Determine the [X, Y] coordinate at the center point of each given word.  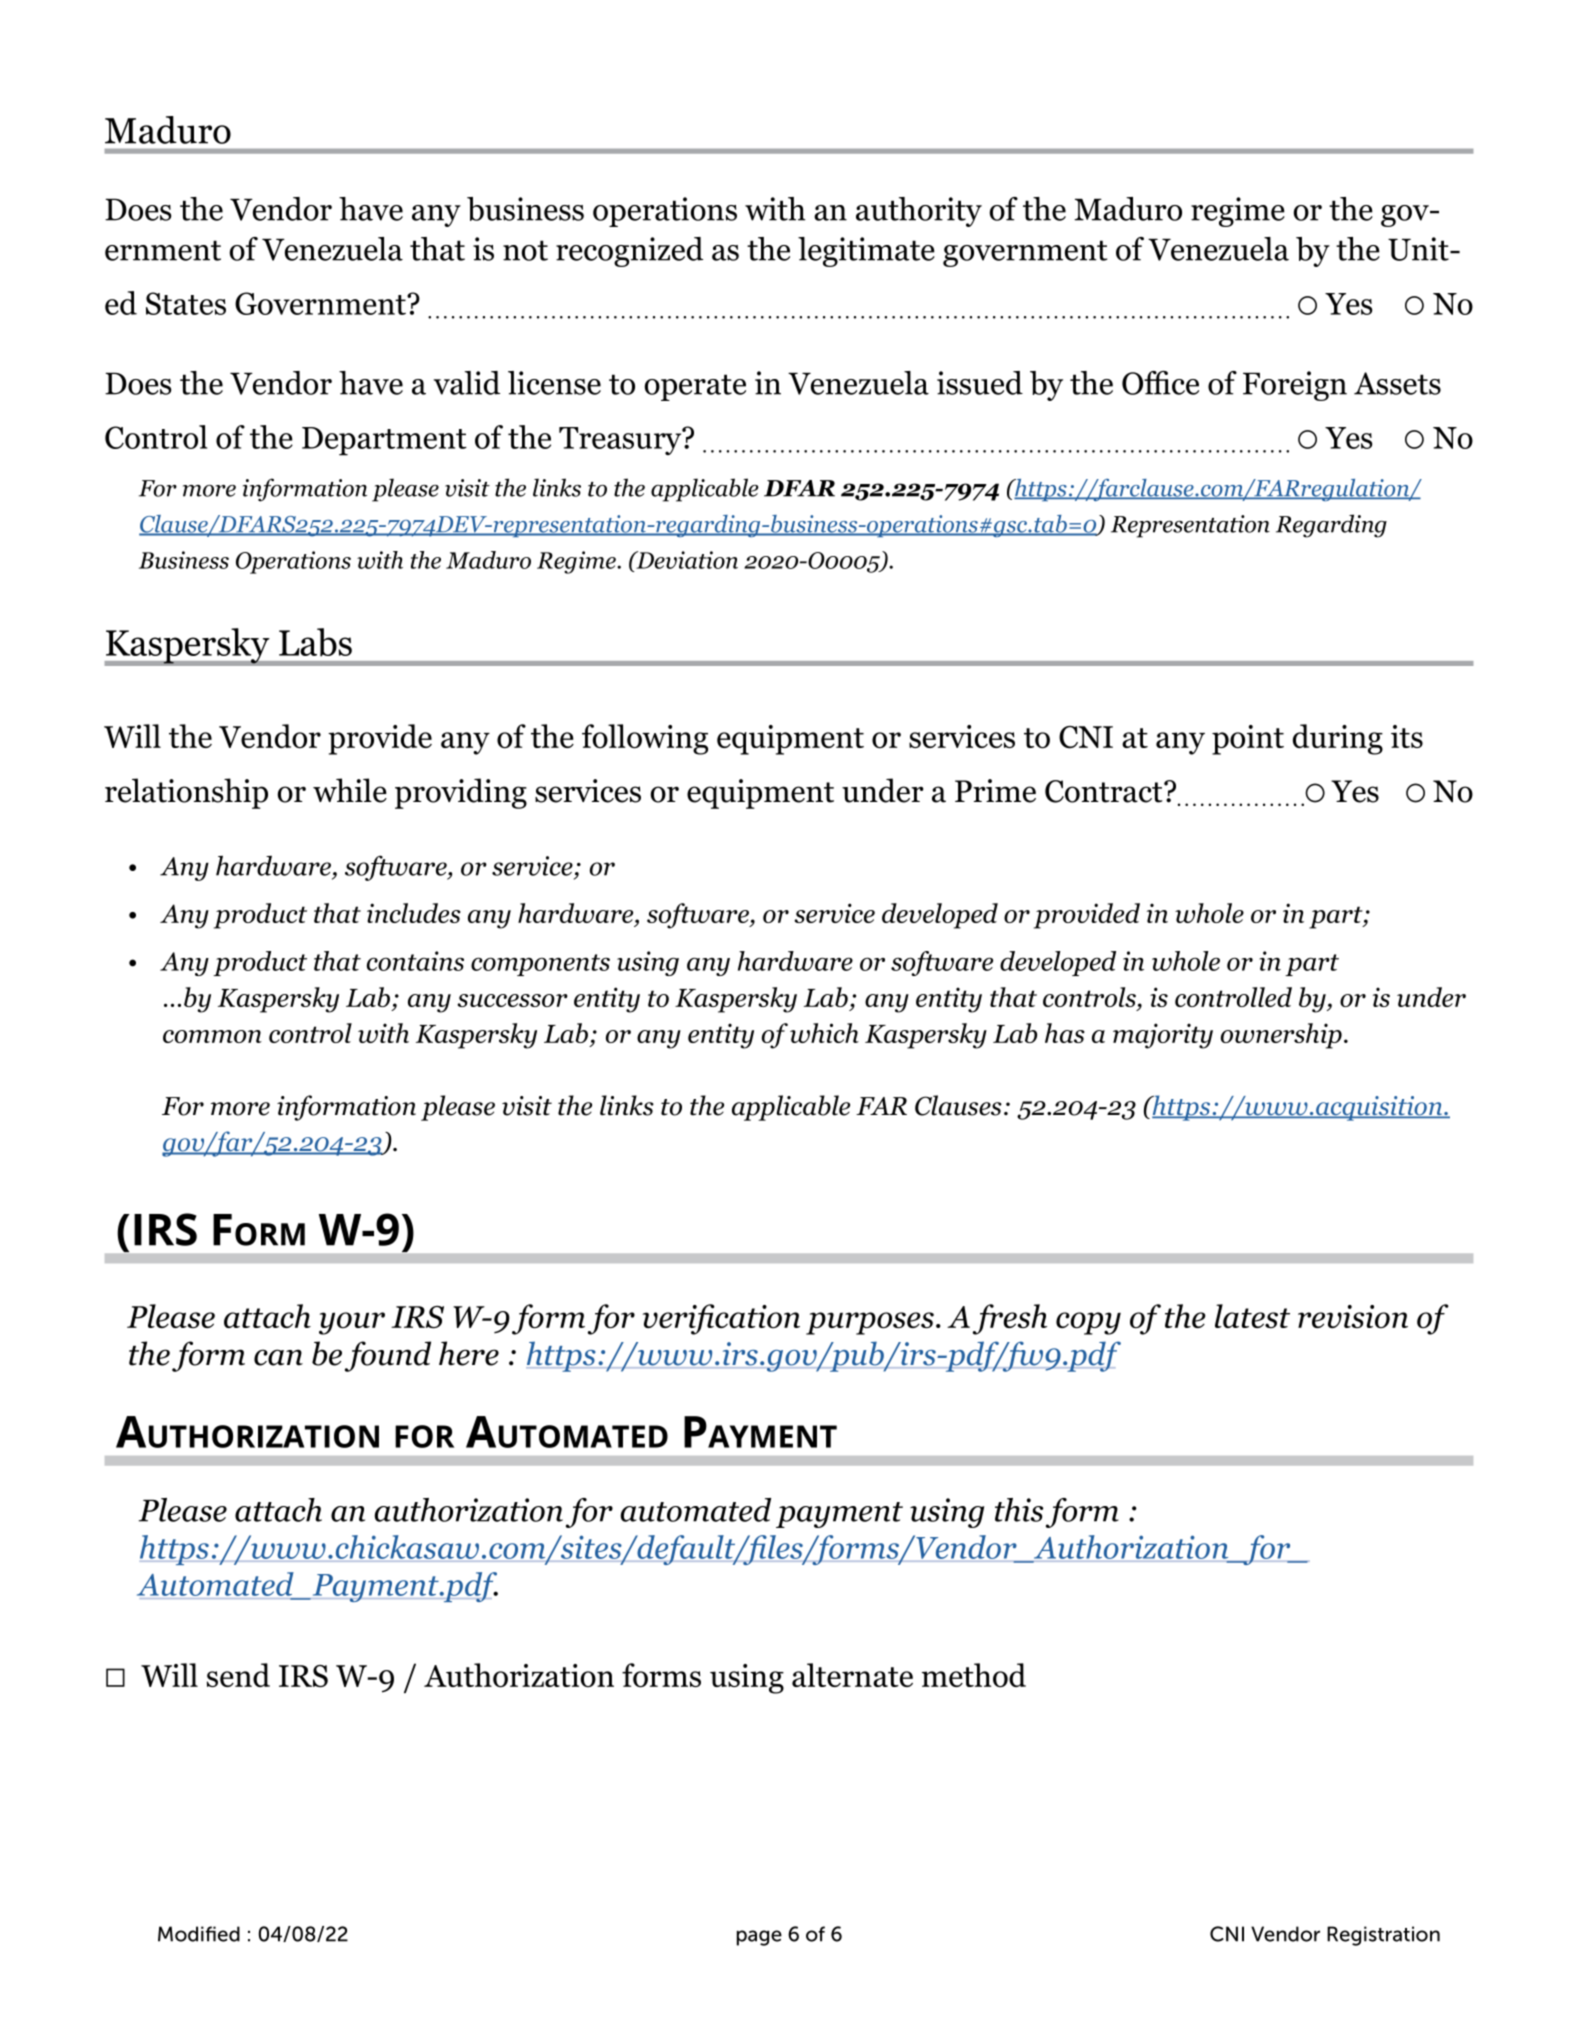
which [824, 1033]
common [212, 1036]
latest [1252, 1316]
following [645, 739]
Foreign [1295, 386]
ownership [1281, 1036]
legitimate [866, 252]
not [525, 250]
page [759, 1938]
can [278, 1357]
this [1019, 1510]
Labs [315, 642]
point [1248, 740]
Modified [199, 1934]
